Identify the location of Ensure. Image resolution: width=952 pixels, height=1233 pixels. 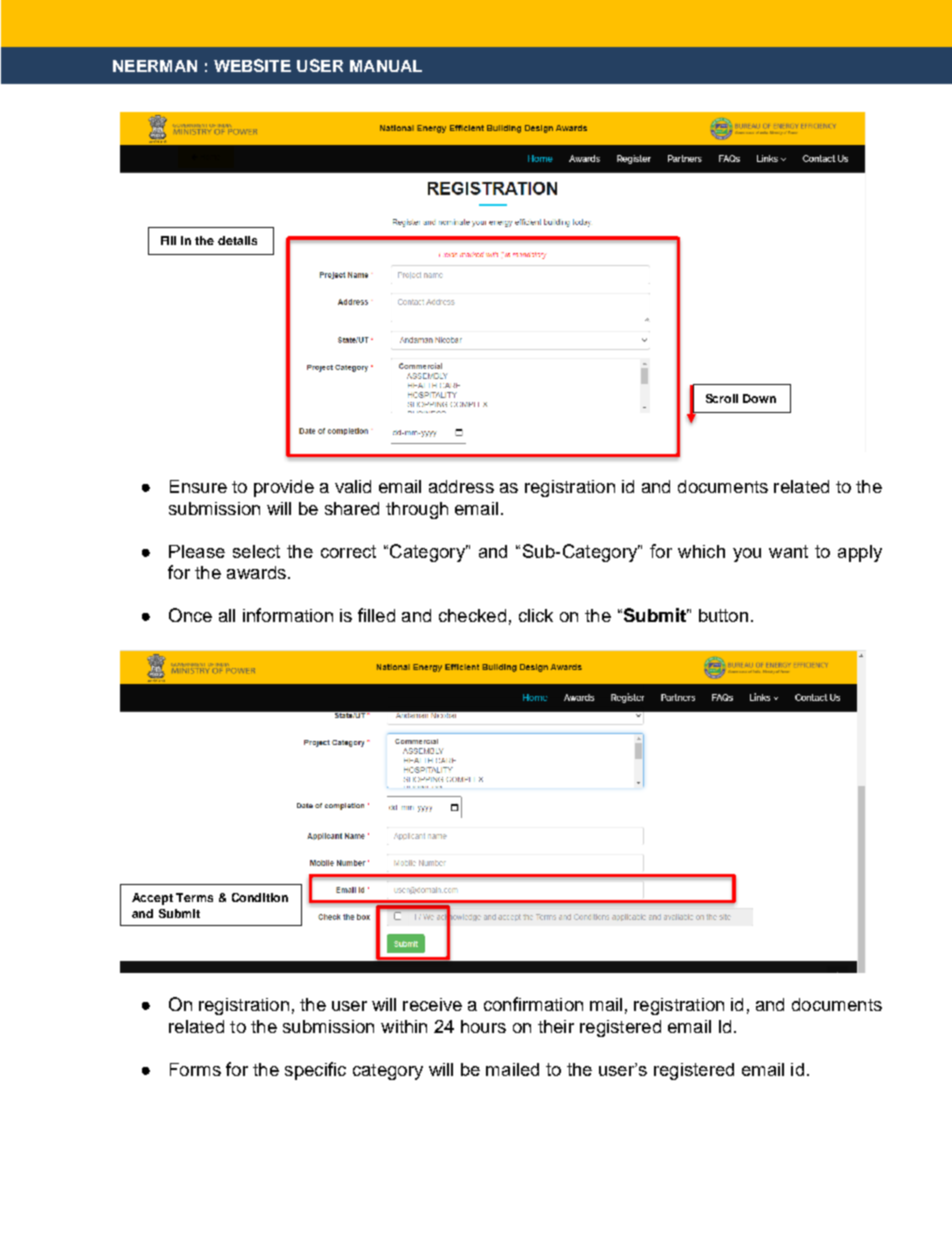
(198, 486).
